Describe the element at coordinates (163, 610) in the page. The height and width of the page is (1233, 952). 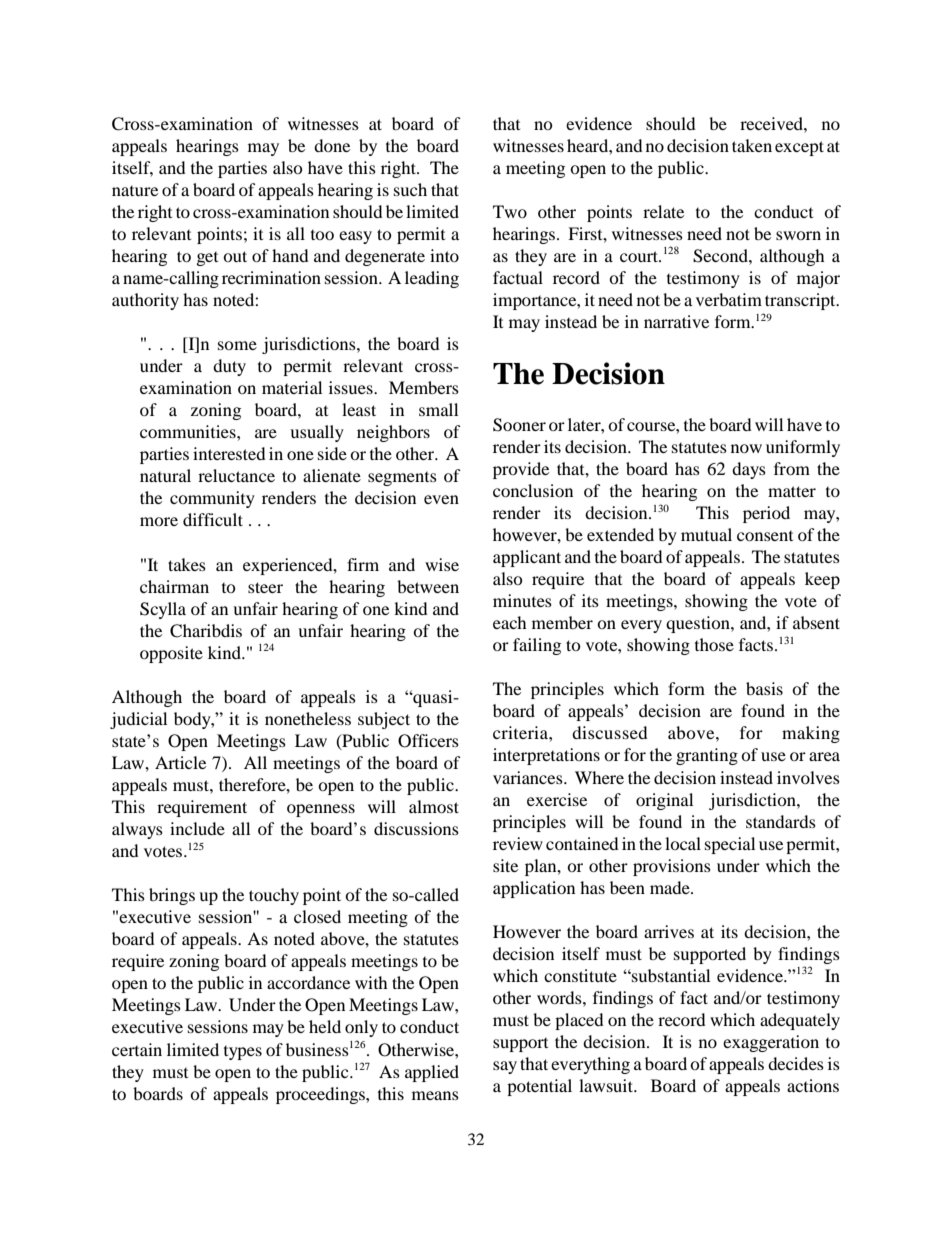
I see `Scylla` at that location.
